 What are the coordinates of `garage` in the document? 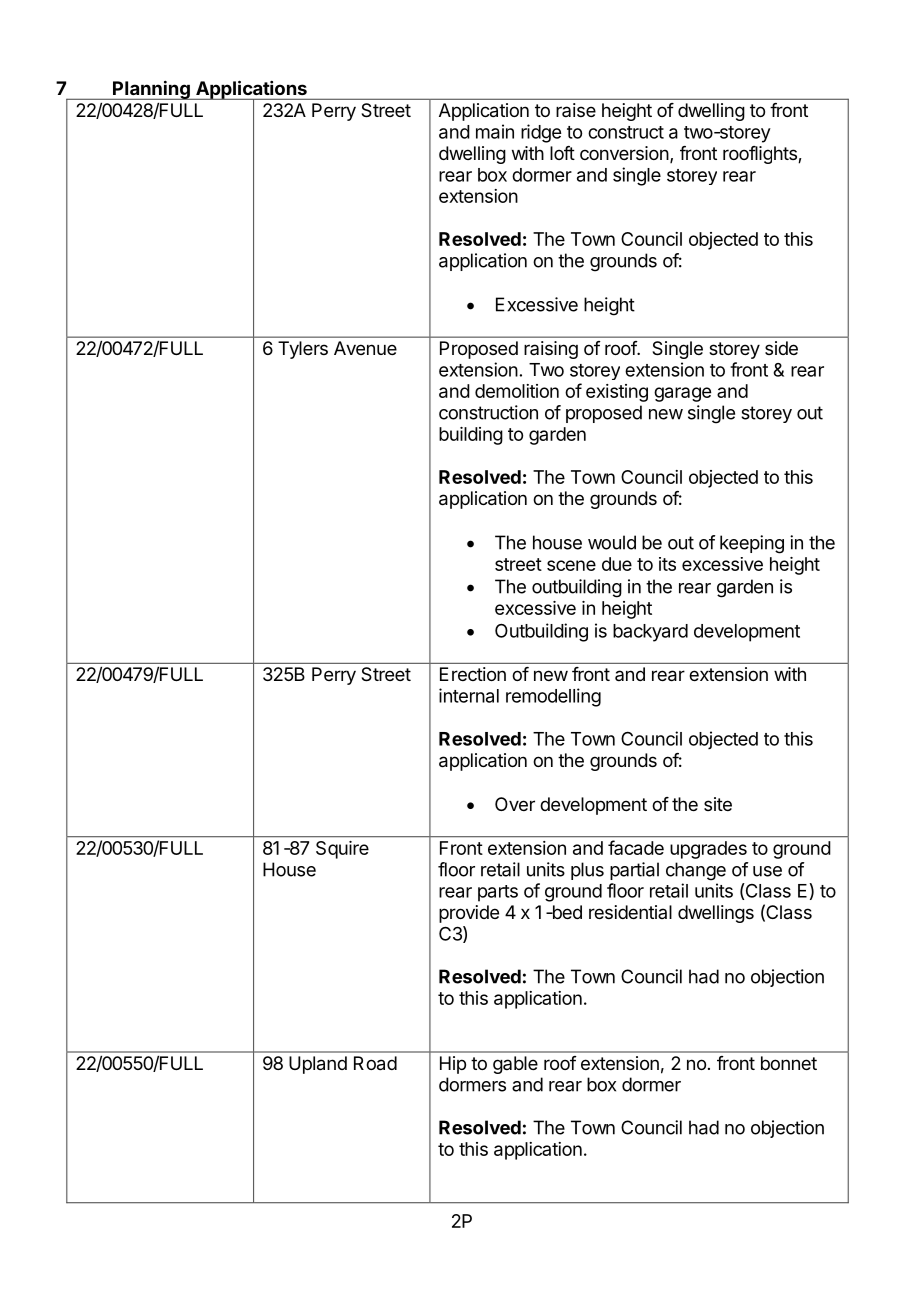 It's located at (682, 394).
